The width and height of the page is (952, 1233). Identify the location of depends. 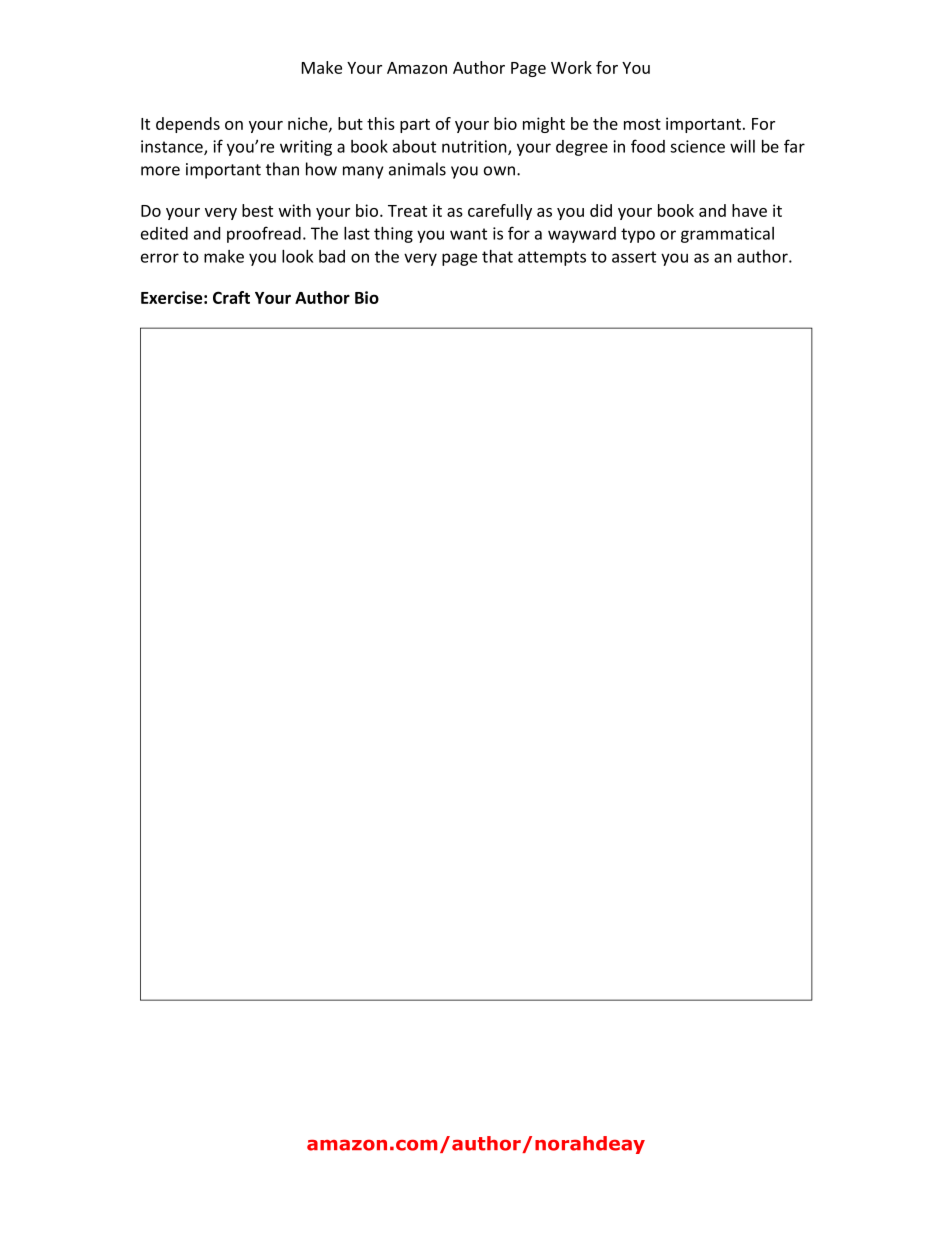
(188, 125).
